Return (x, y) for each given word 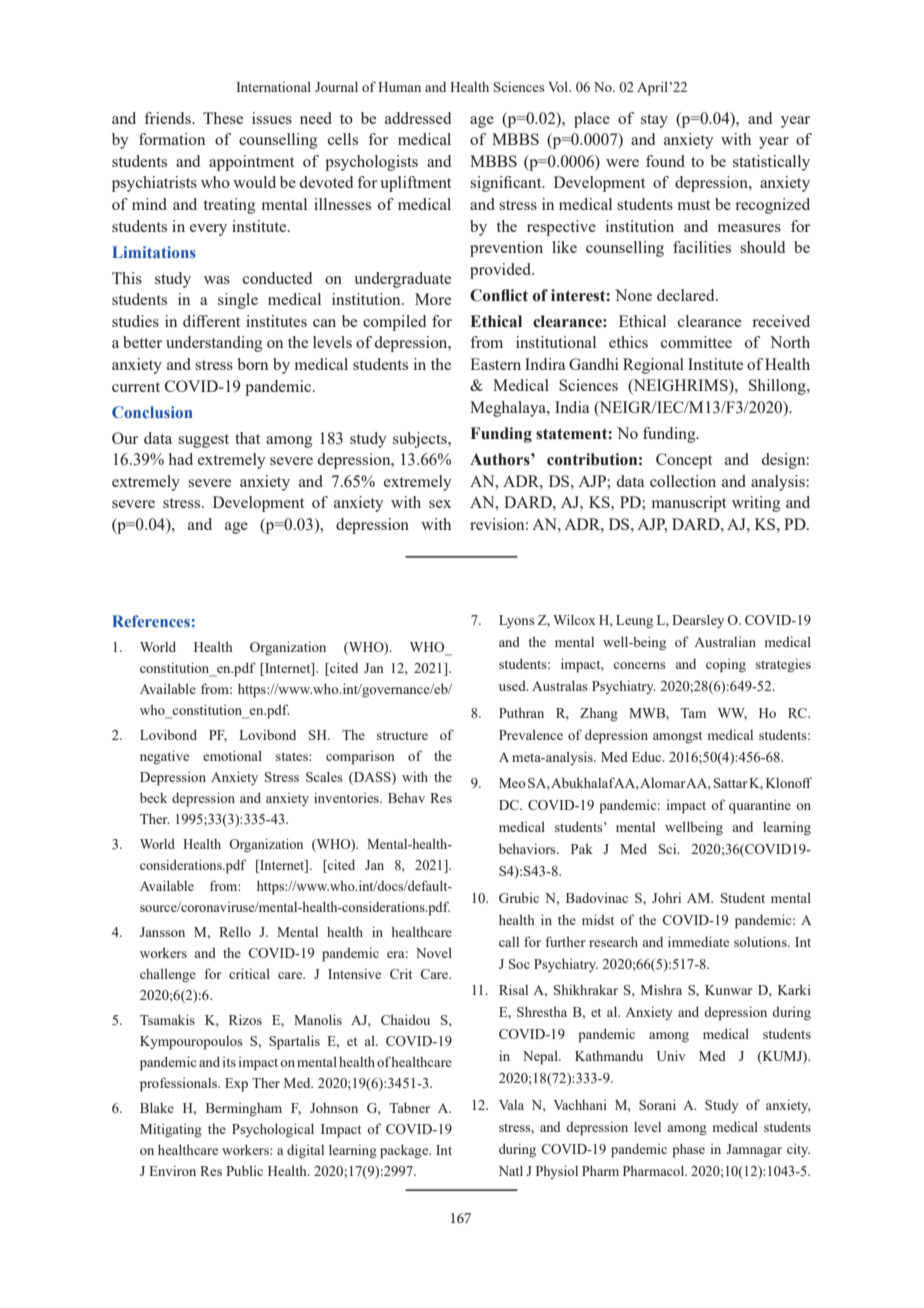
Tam (693, 713)
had (181, 459)
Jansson (162, 932)
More (433, 299)
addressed (418, 118)
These (223, 118)
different (211, 321)
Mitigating (171, 1130)
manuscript (689, 504)
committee (696, 342)
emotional (232, 755)
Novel (434, 952)
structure (402, 735)
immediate (698, 941)
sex (440, 504)
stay (654, 121)
